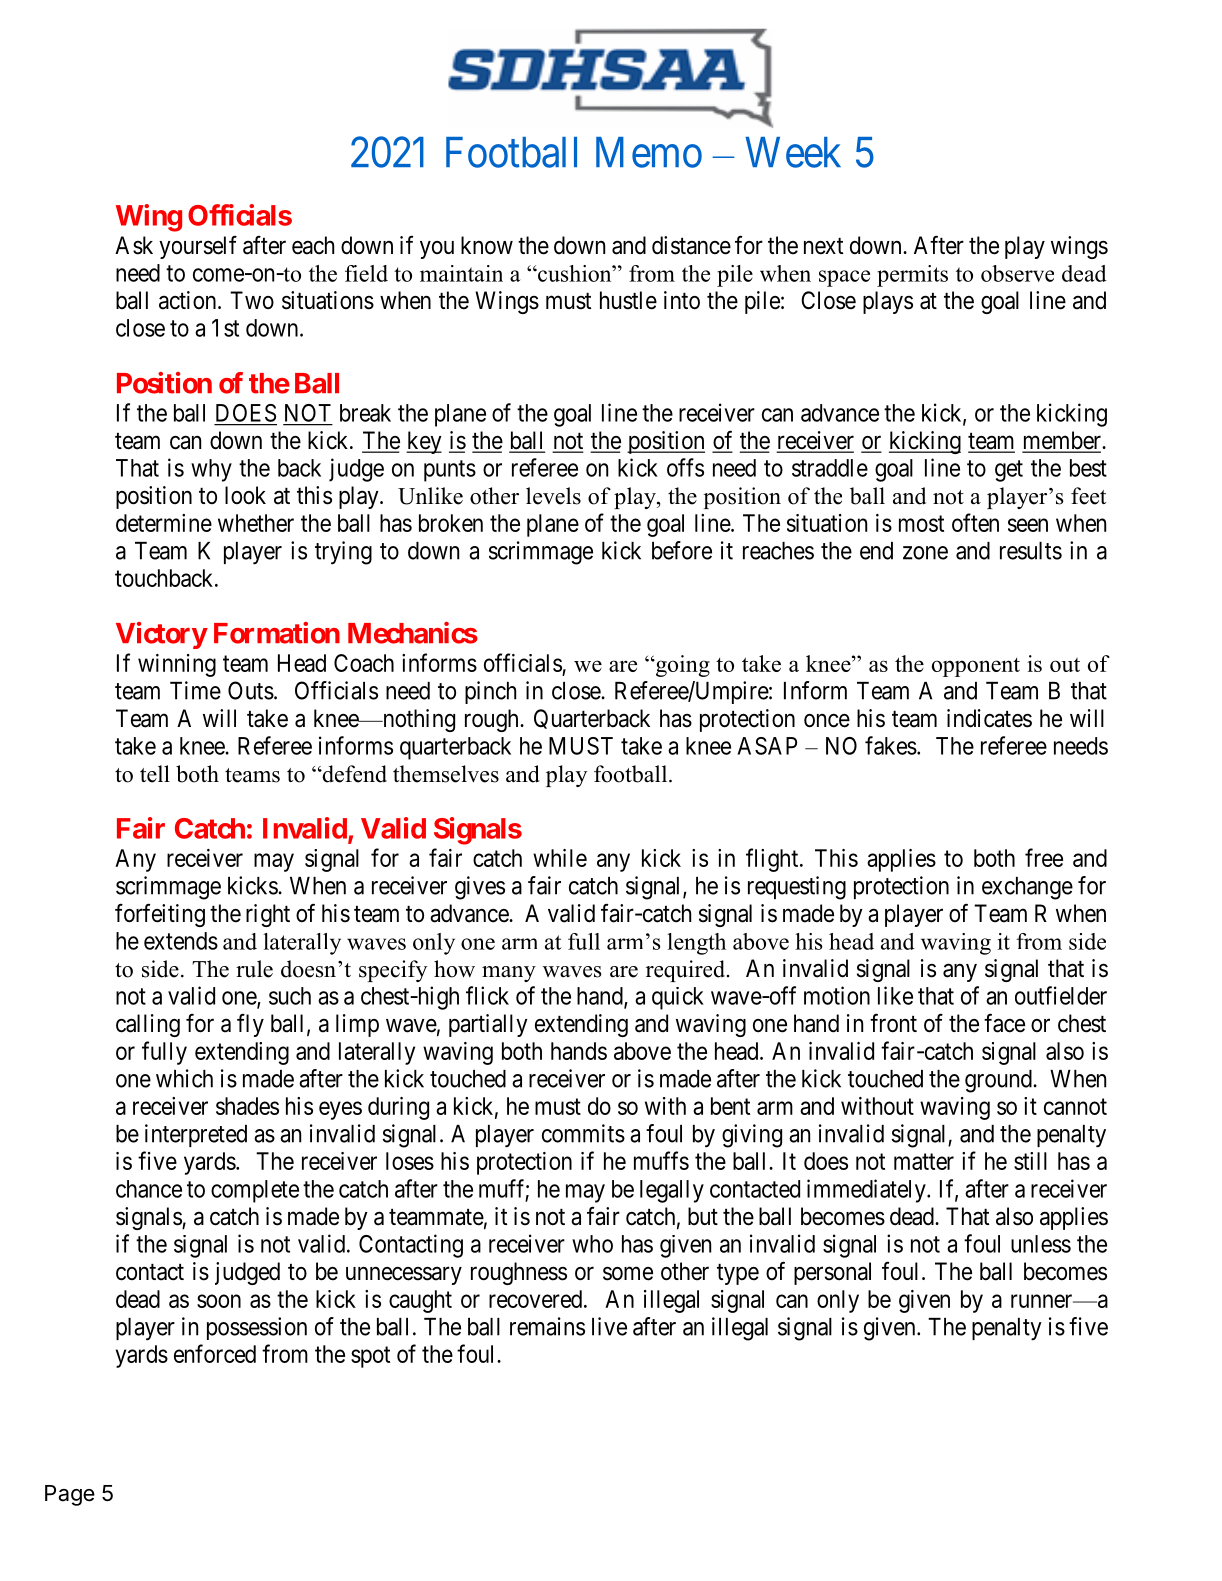 This screenshot has height=1581, width=1222. Describe the element at coordinates (70, 1495) in the screenshot. I see `Page` at that location.
